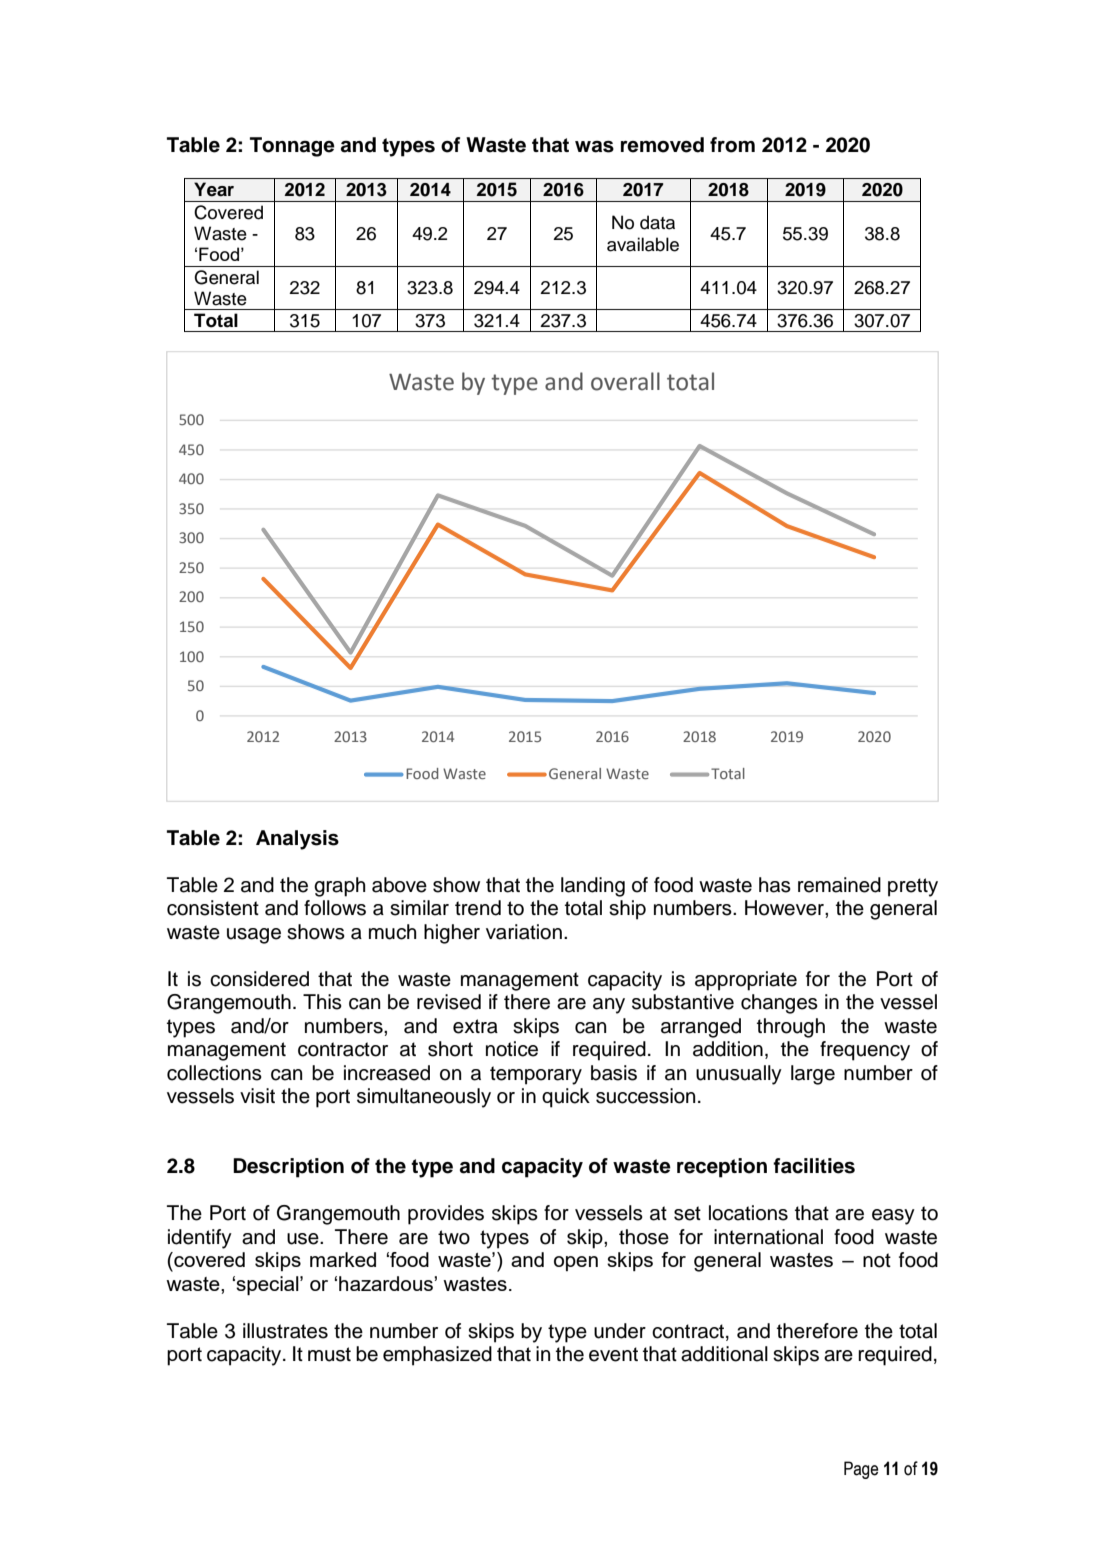 This document has height=1562, width=1105. What do you see at coordinates (839, 885) in the document?
I see `remained` at bounding box center [839, 885].
